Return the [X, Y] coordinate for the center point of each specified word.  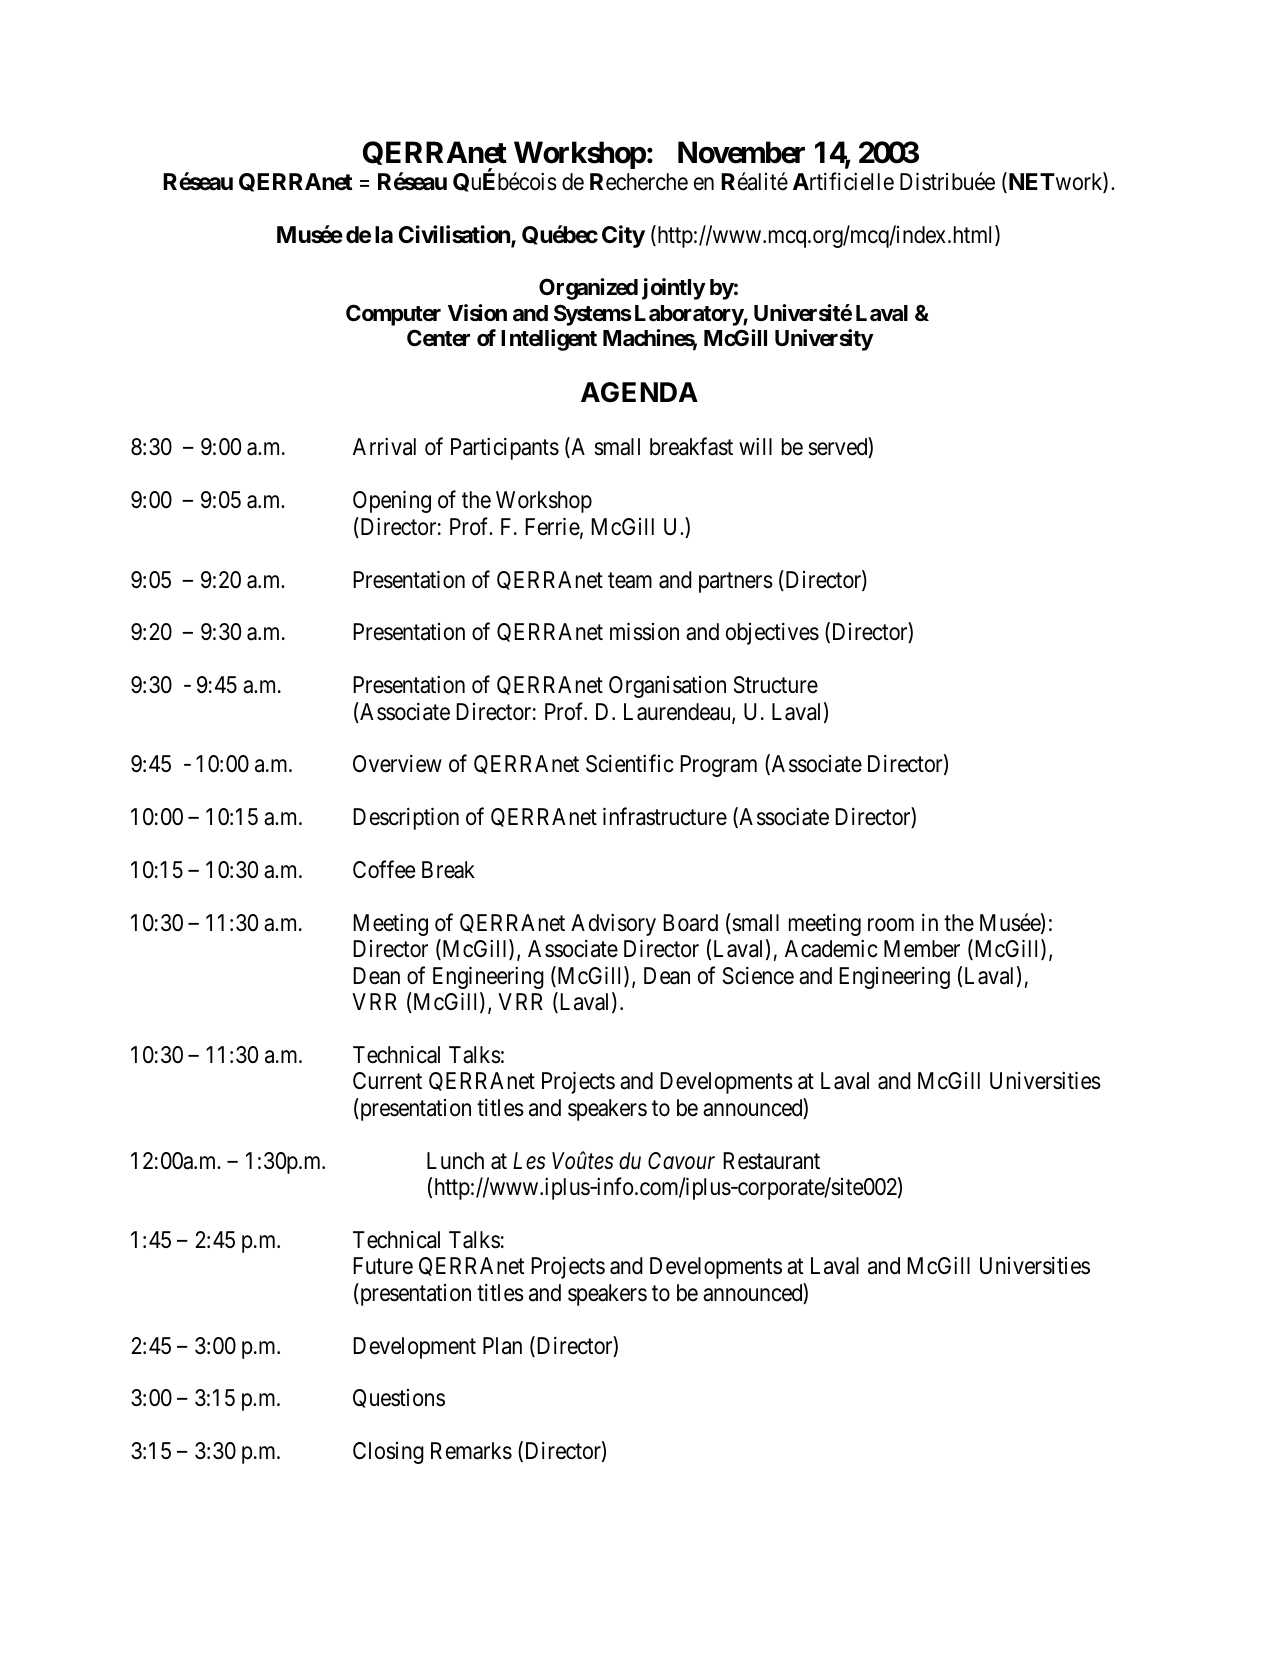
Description [406, 819]
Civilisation [455, 235]
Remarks [471, 1451]
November [741, 152]
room [891, 925]
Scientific [630, 764]
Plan [502, 1346]
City [623, 236]
